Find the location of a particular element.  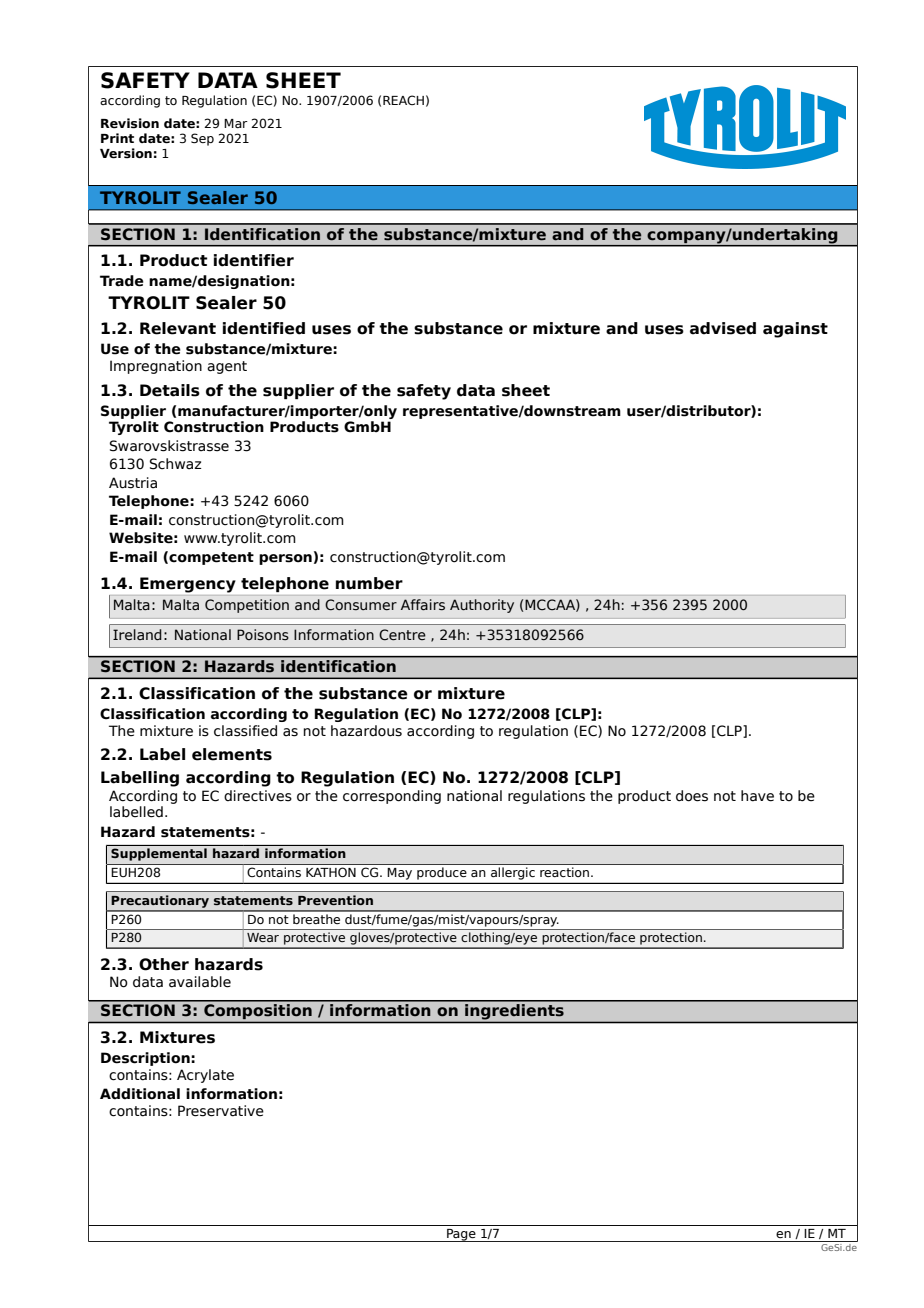

Sep is located at coordinates (202, 139).
